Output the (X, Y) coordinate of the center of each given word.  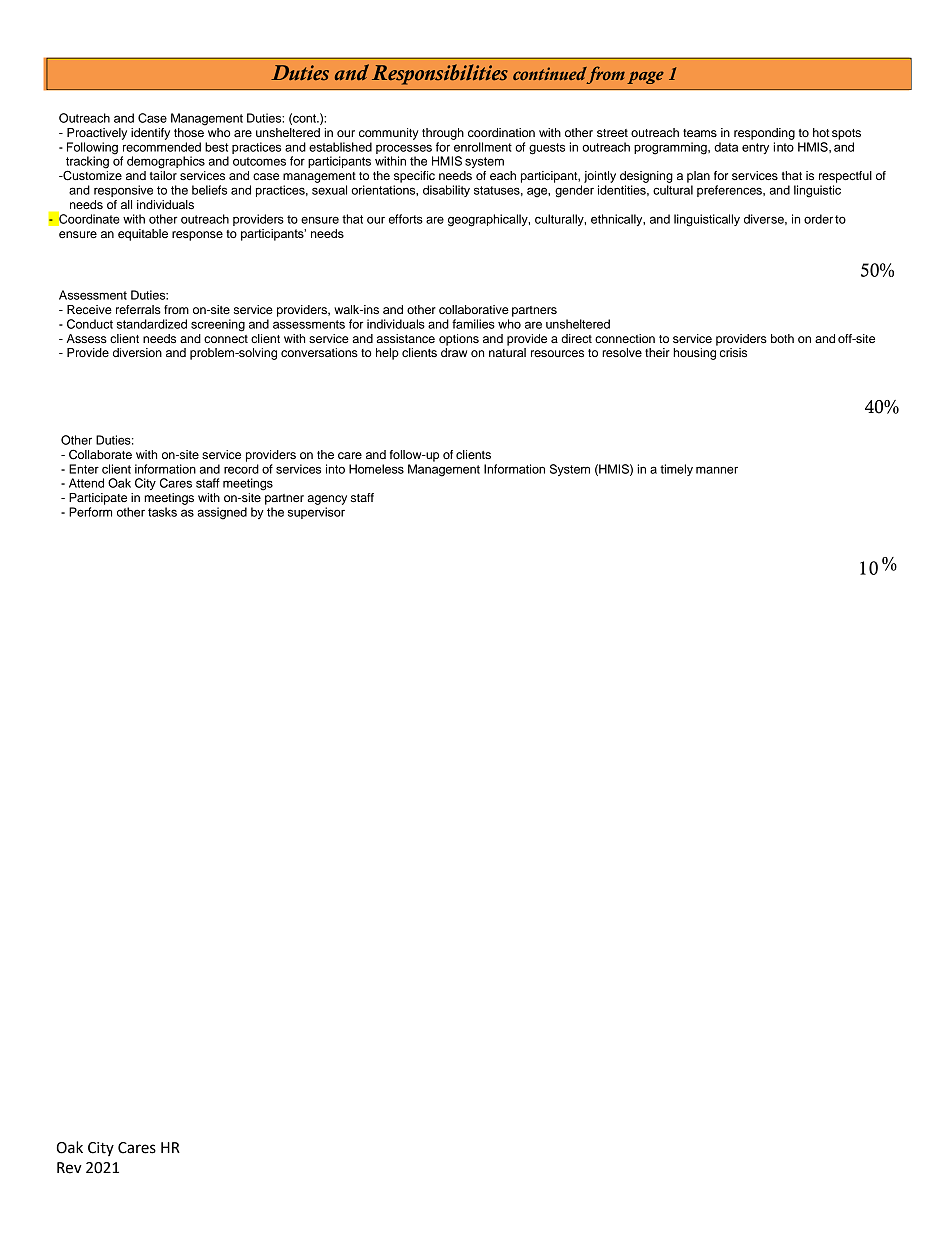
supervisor (316, 513)
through (443, 134)
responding (764, 134)
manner (717, 470)
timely (676, 470)
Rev (69, 1168)
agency (327, 500)
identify (150, 134)
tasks (162, 512)
